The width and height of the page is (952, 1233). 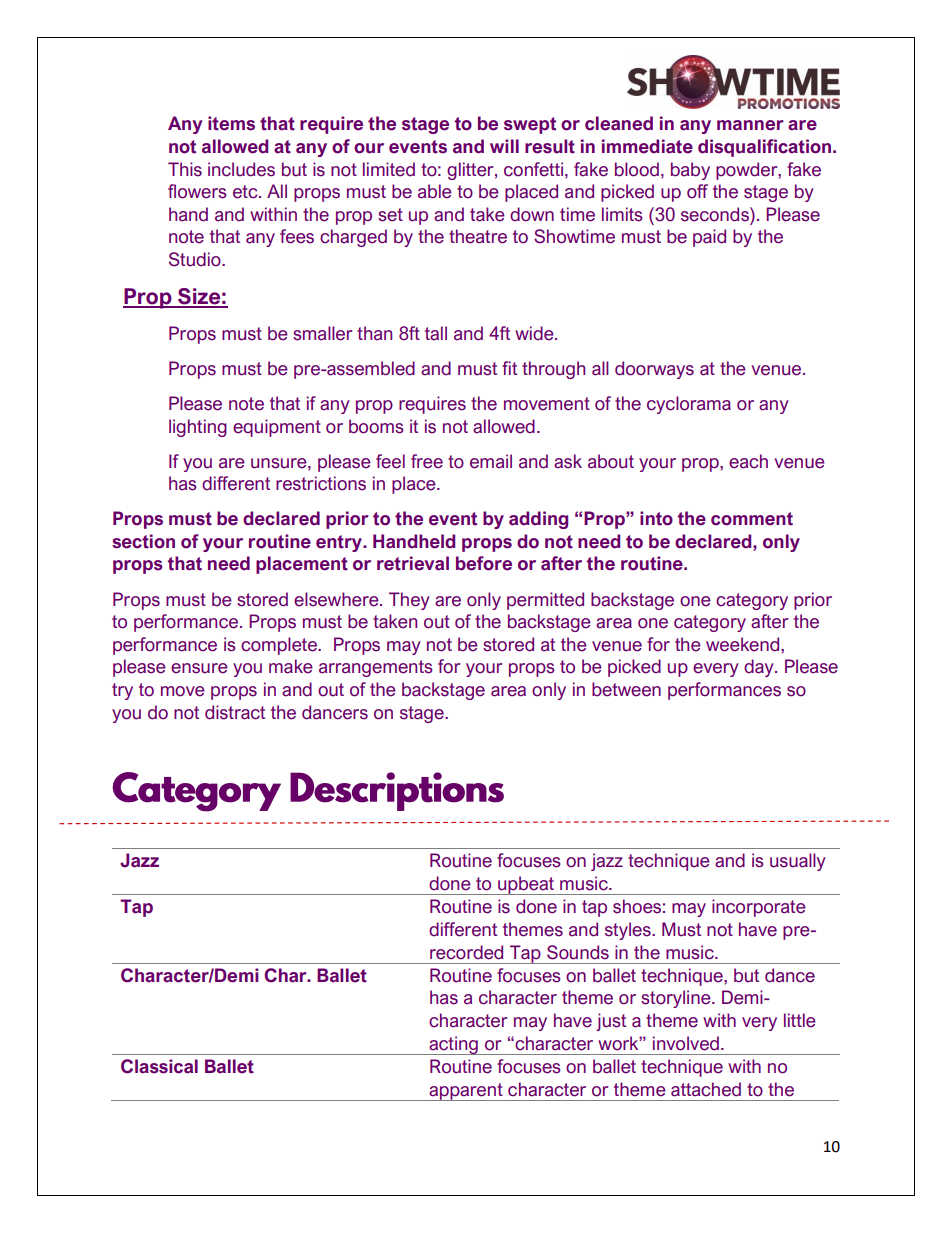 What do you see at coordinates (159, 1066) in the page?
I see `Classical` at bounding box center [159, 1066].
